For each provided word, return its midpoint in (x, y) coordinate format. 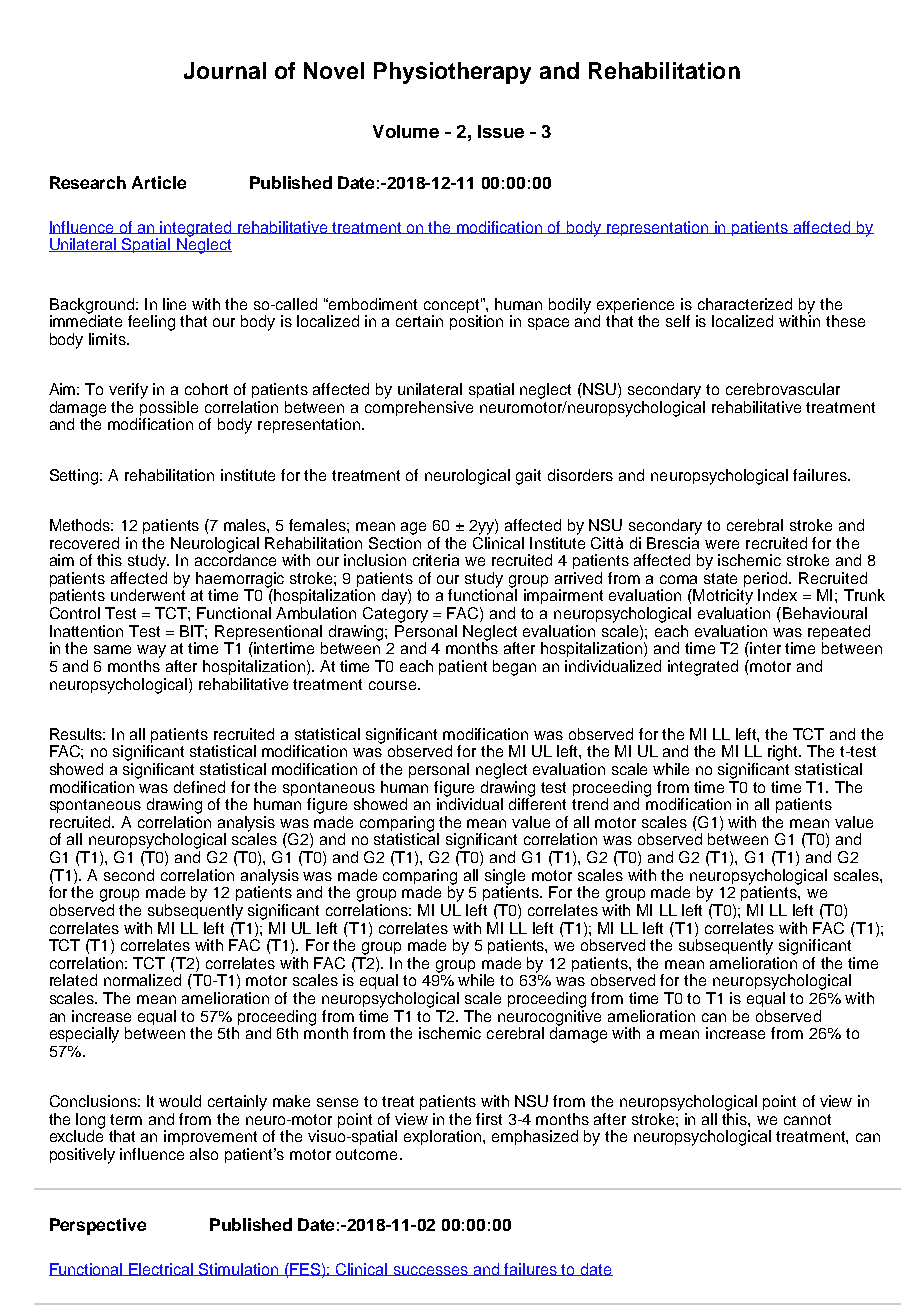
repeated (839, 634)
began (514, 668)
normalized (142, 980)
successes (431, 1271)
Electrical (162, 1269)
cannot (807, 1119)
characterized (745, 304)
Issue (501, 131)
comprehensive (419, 408)
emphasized (535, 1137)
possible (168, 410)
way (151, 651)
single (505, 878)
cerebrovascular (783, 389)
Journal (225, 70)
